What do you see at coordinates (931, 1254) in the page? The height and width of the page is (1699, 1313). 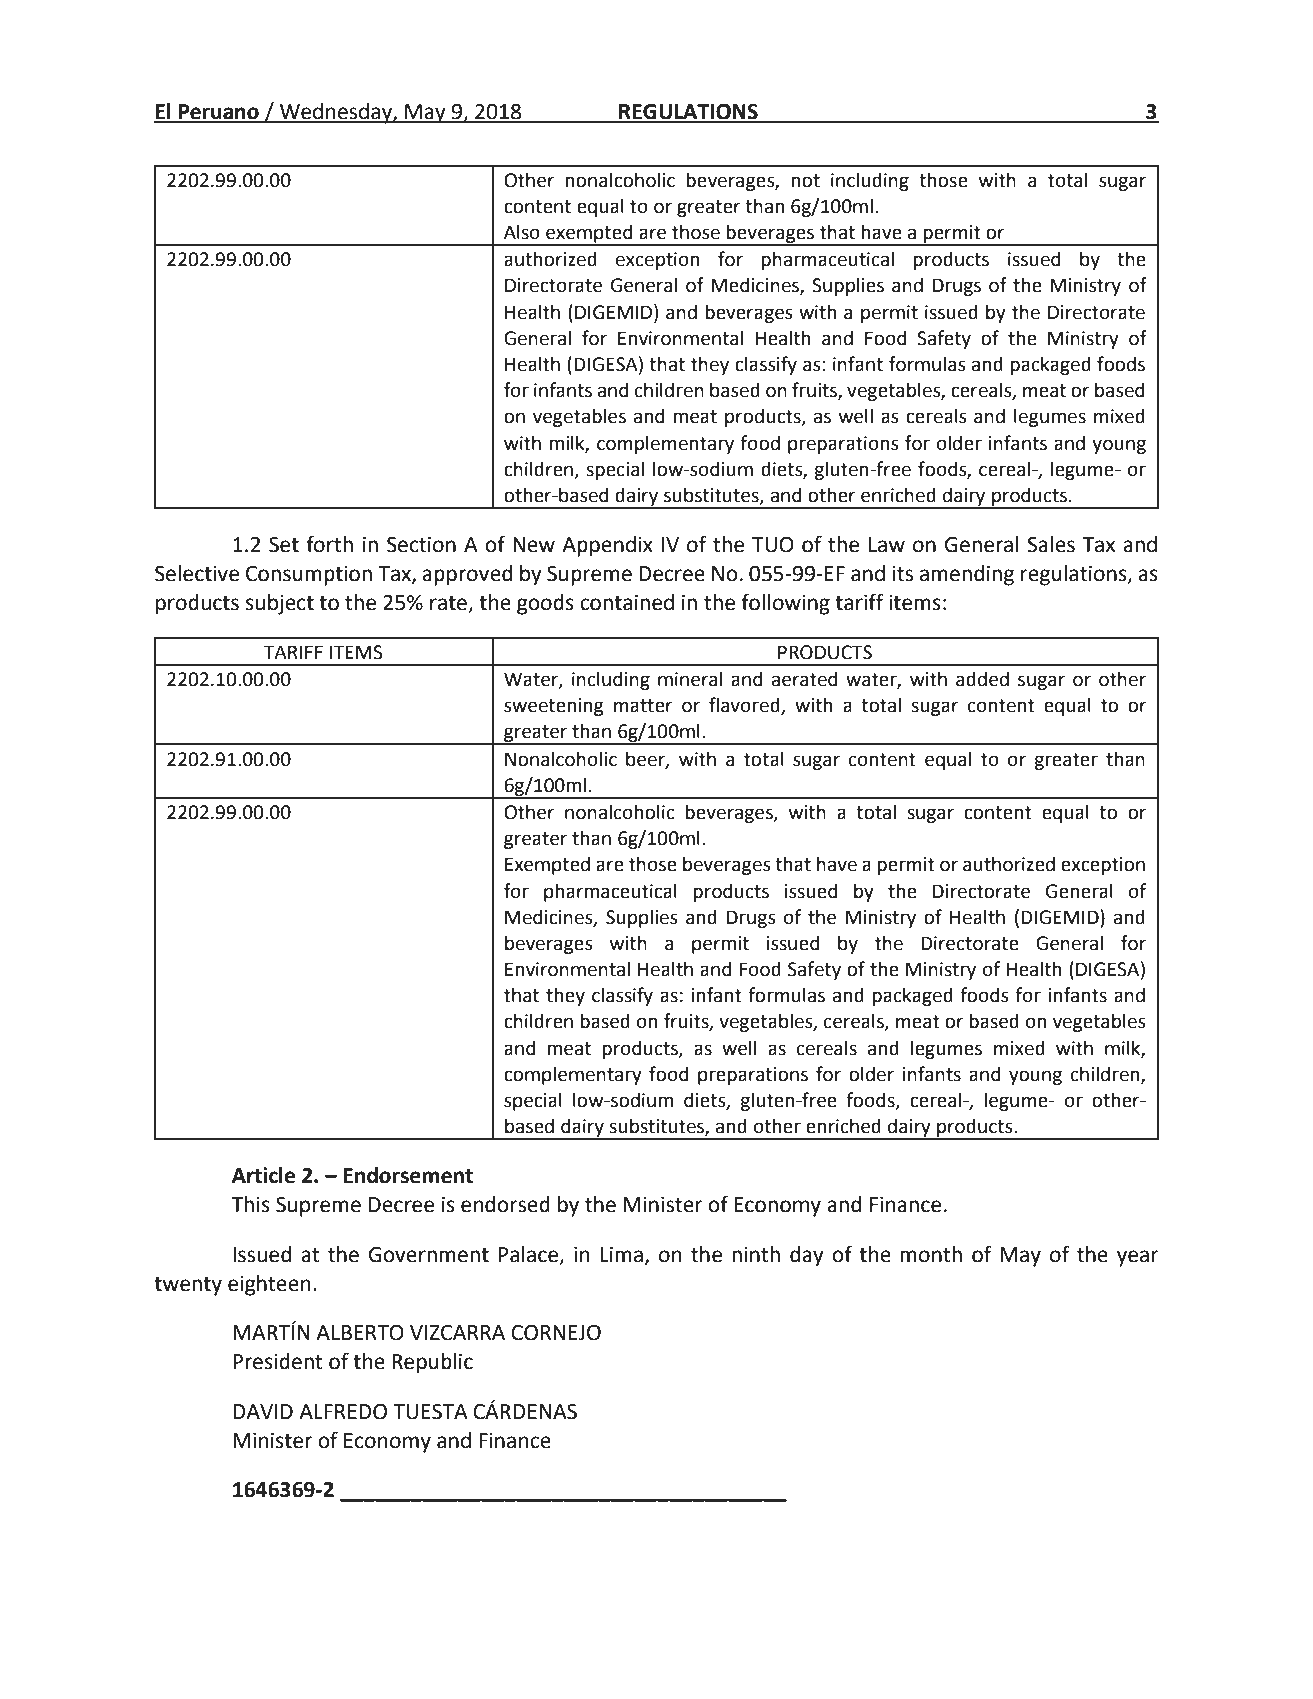 I see `month` at bounding box center [931, 1254].
